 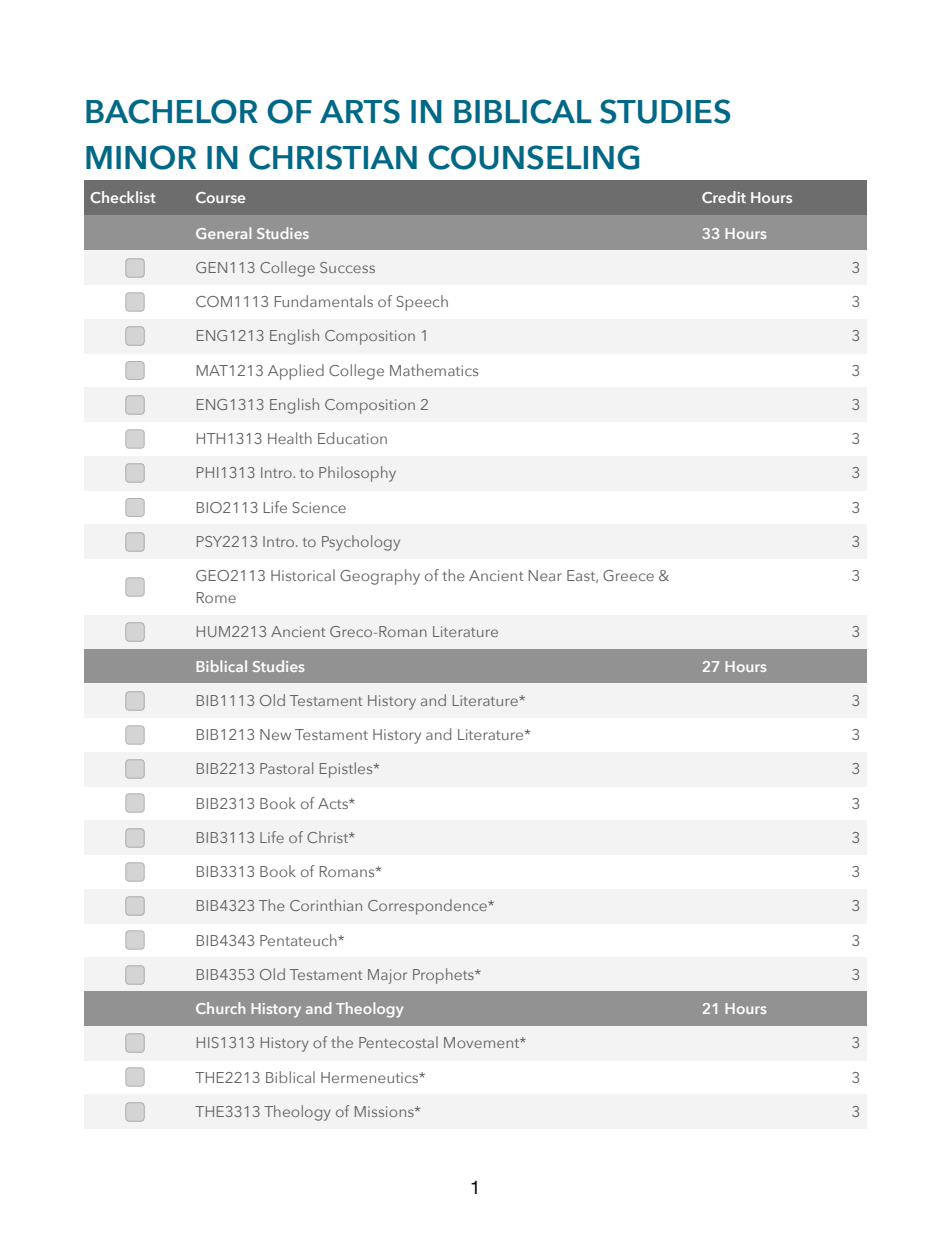 I want to click on Applied, so click(x=296, y=372).
